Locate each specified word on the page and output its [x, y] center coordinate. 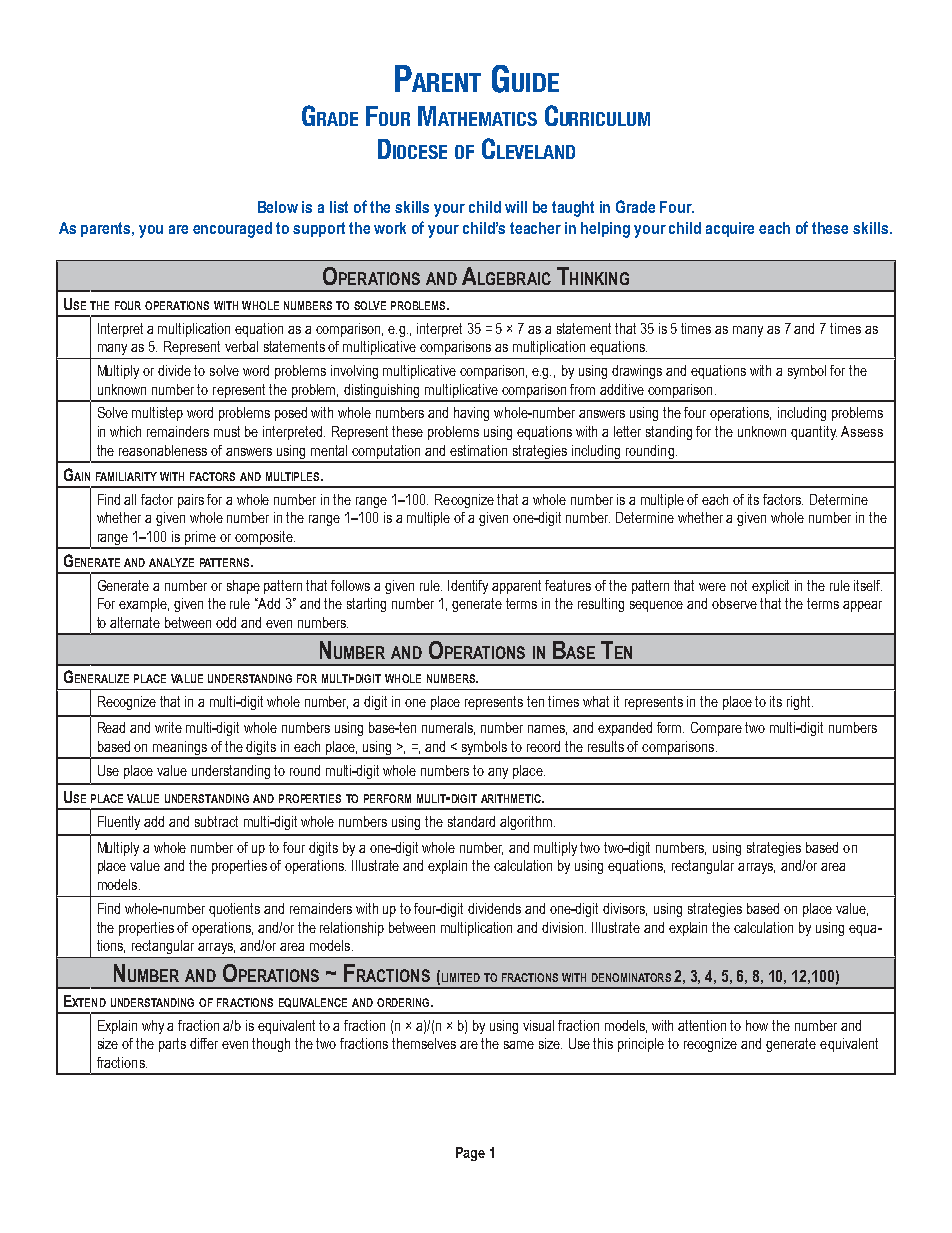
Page [470, 1154]
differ [204, 1043]
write [168, 727]
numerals [448, 728]
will [516, 207]
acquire [730, 229]
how [757, 1025]
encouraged [232, 230]
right [800, 703]
